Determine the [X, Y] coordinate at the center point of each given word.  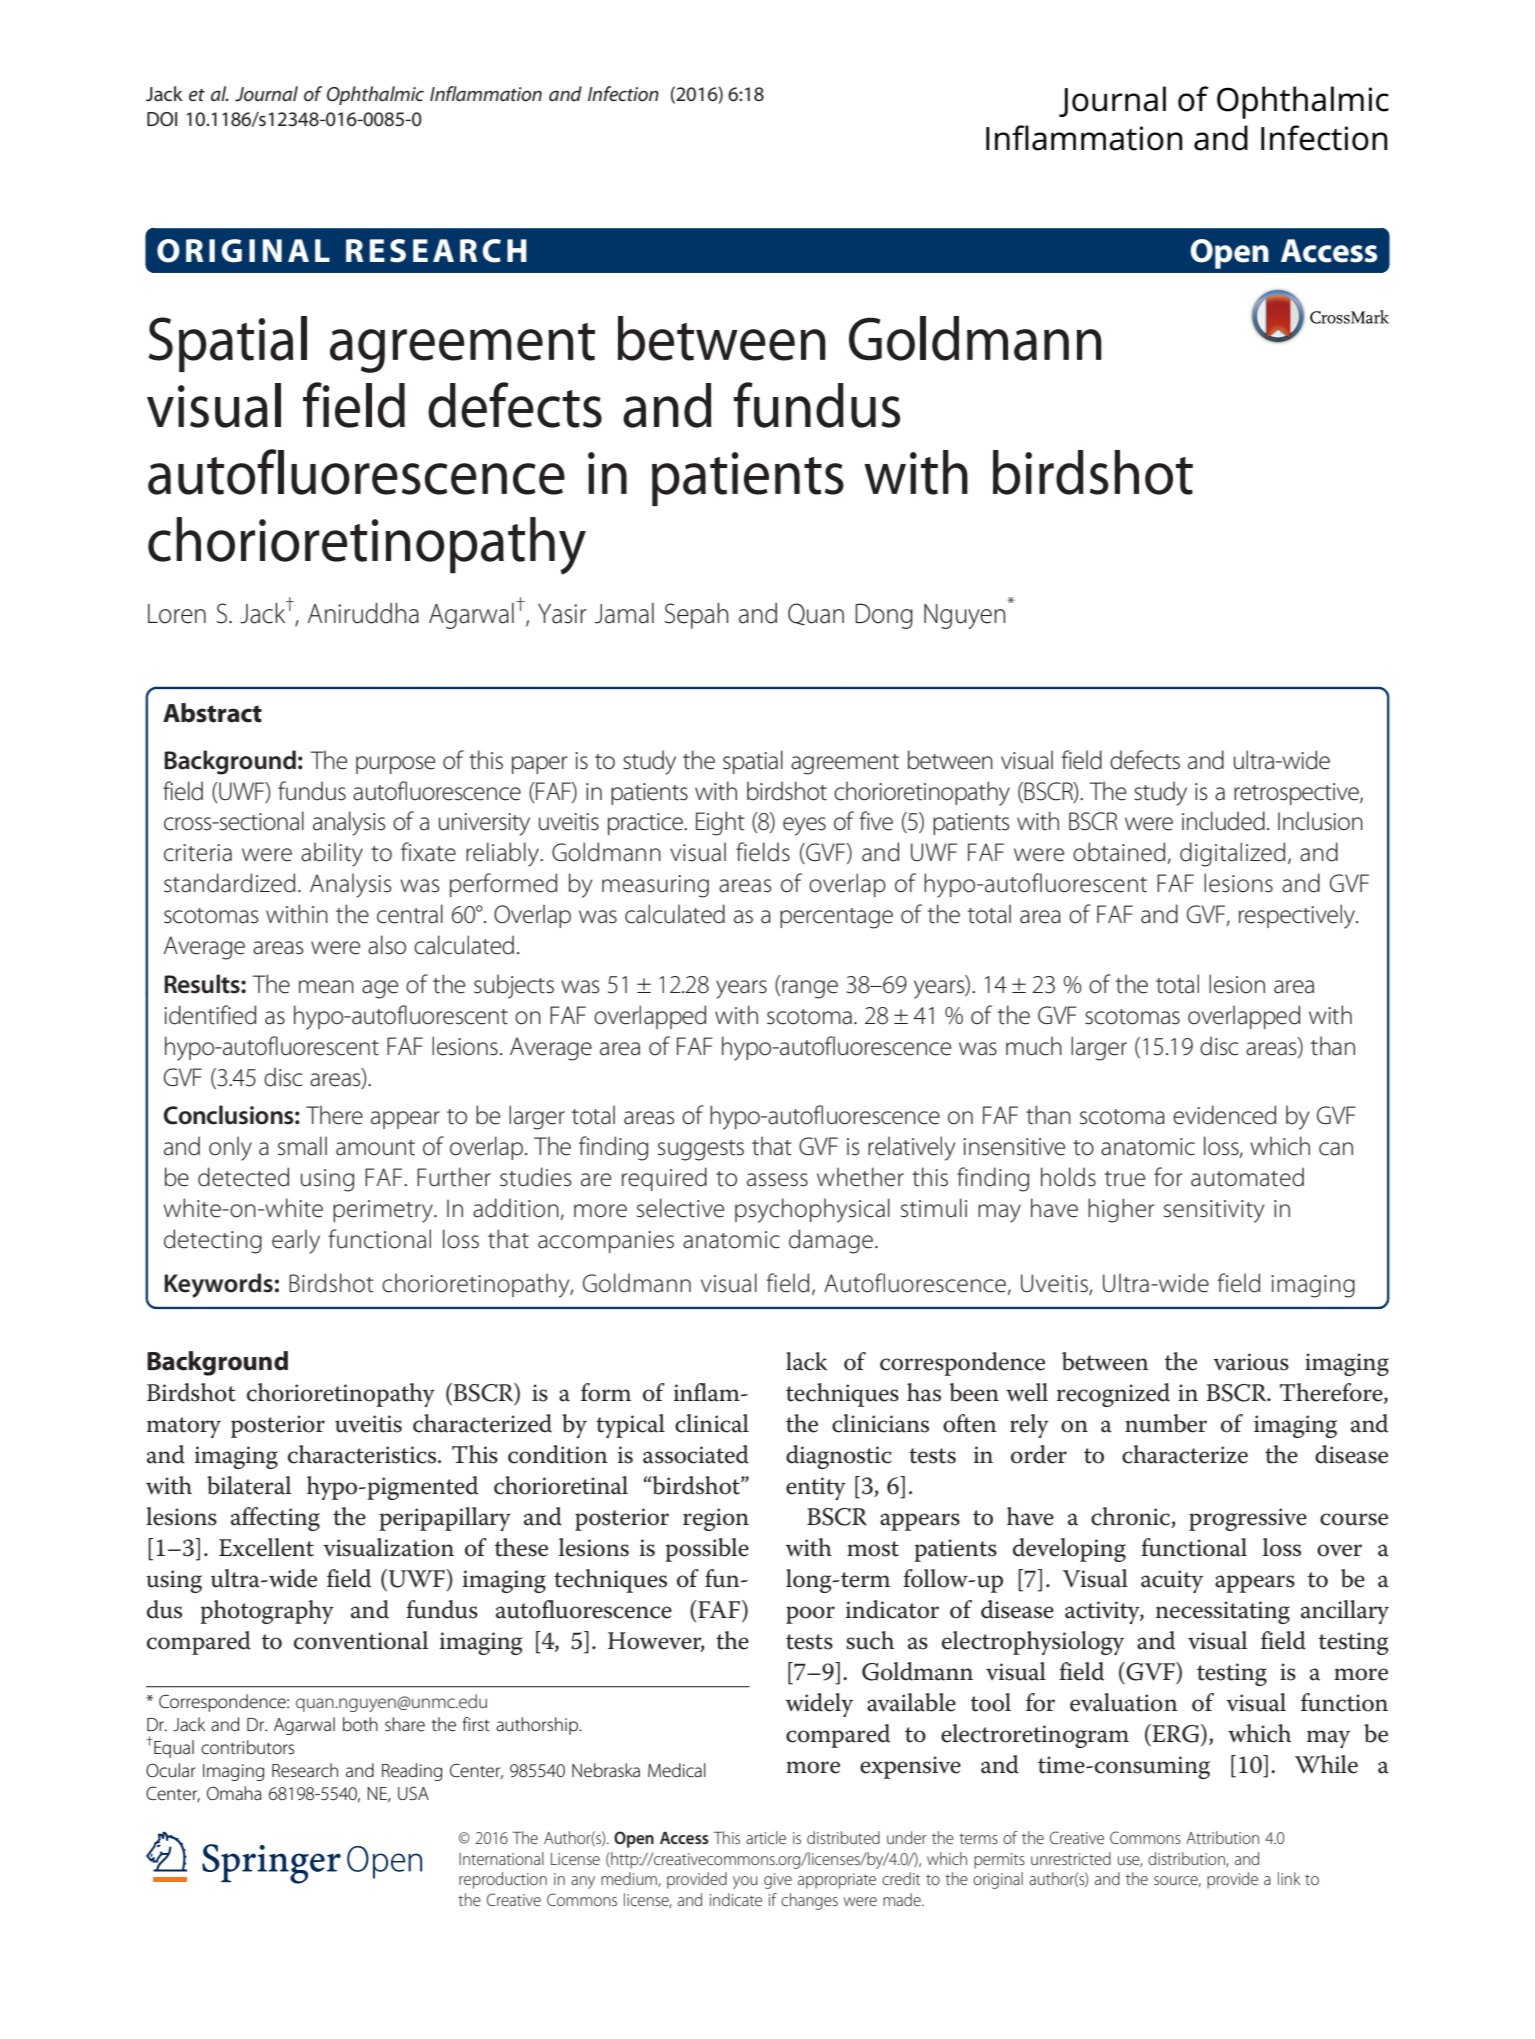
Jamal [624, 613]
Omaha [234, 1793]
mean [326, 987]
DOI [162, 119]
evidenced [1224, 1115]
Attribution [1222, 1837]
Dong [884, 616]
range [810, 989]
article [766, 1837]
